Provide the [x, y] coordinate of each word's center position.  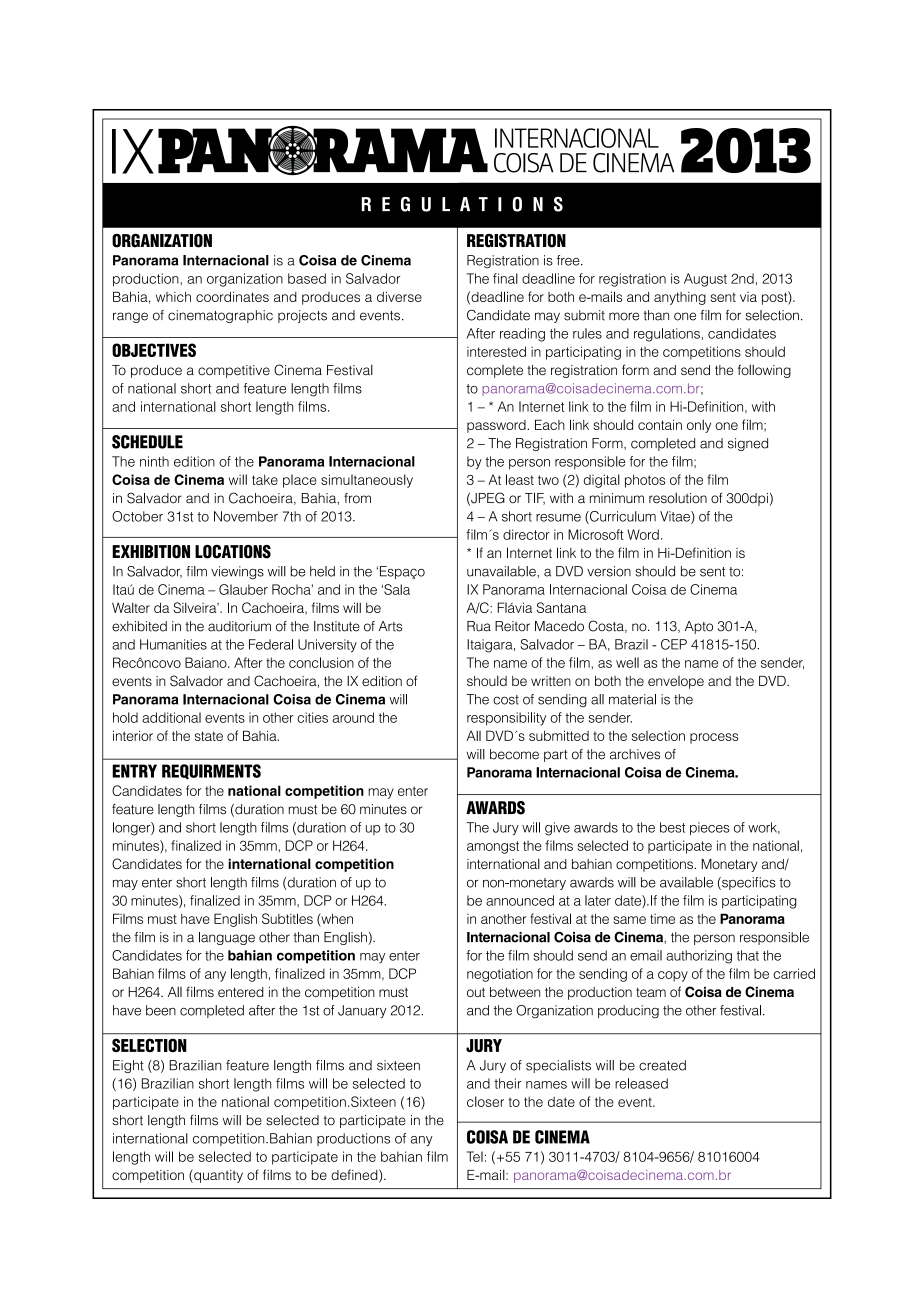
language [227, 938]
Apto [699, 627]
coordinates [232, 296]
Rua [479, 626]
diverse [399, 297]
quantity [217, 1176]
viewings [237, 573]
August [705, 280]
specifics [748, 883]
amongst [493, 847]
